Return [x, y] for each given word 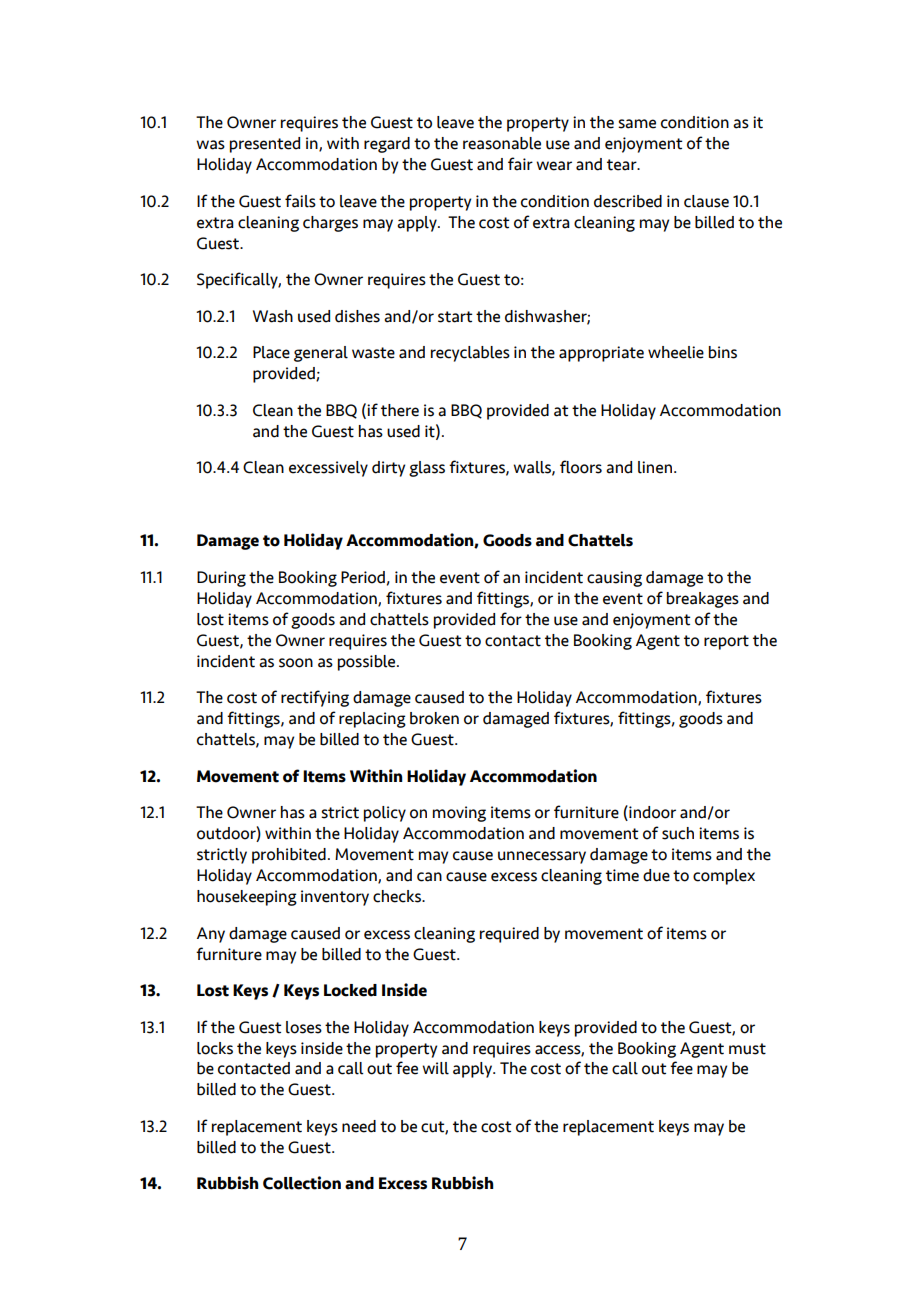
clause [706, 201]
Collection [302, 1183]
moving [459, 814]
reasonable [502, 143]
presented [265, 145]
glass [427, 469]
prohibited [289, 856]
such [678, 833]
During [221, 579]
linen [655, 467]
